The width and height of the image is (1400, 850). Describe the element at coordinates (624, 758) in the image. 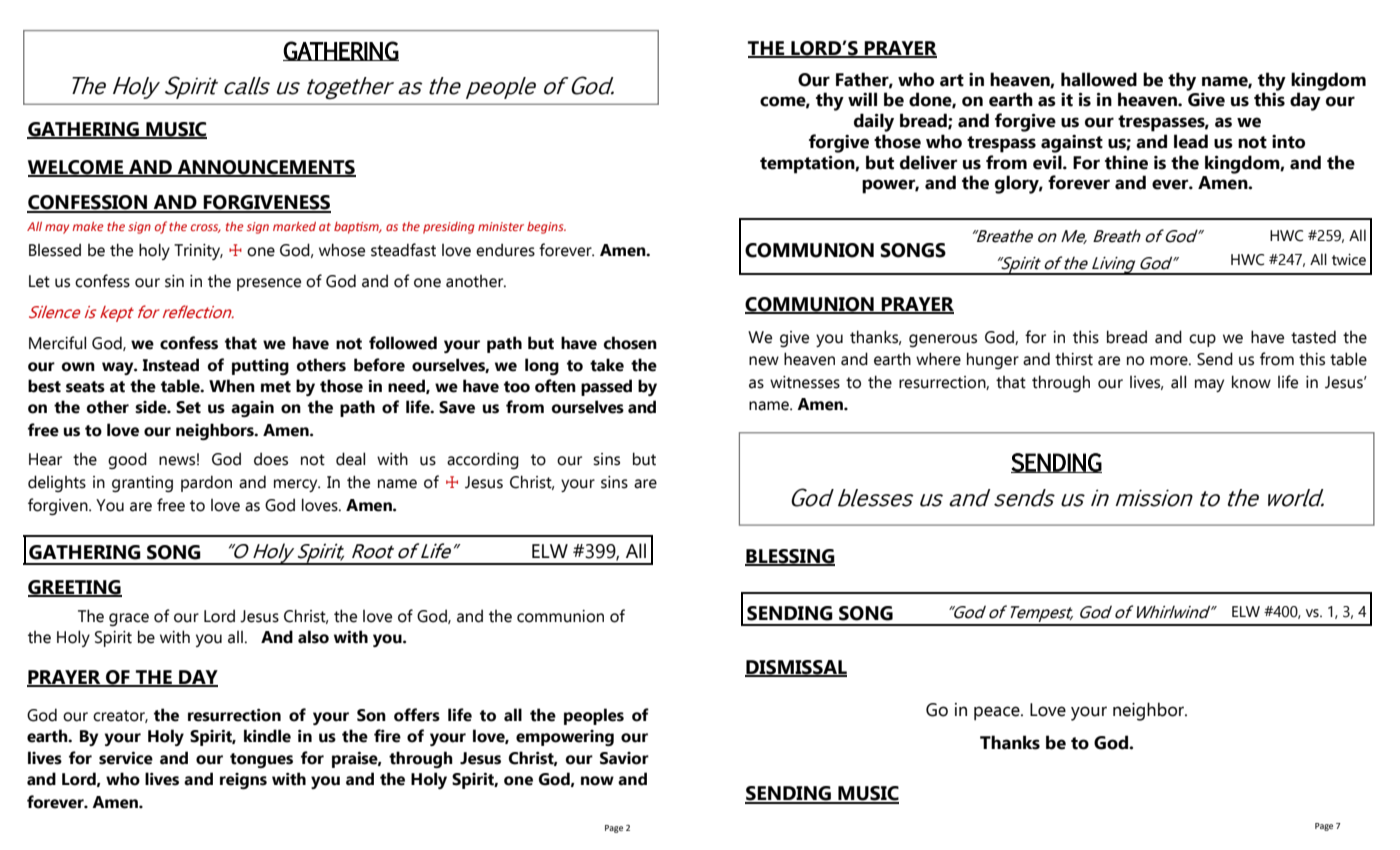

I see `Savior` at that location.
